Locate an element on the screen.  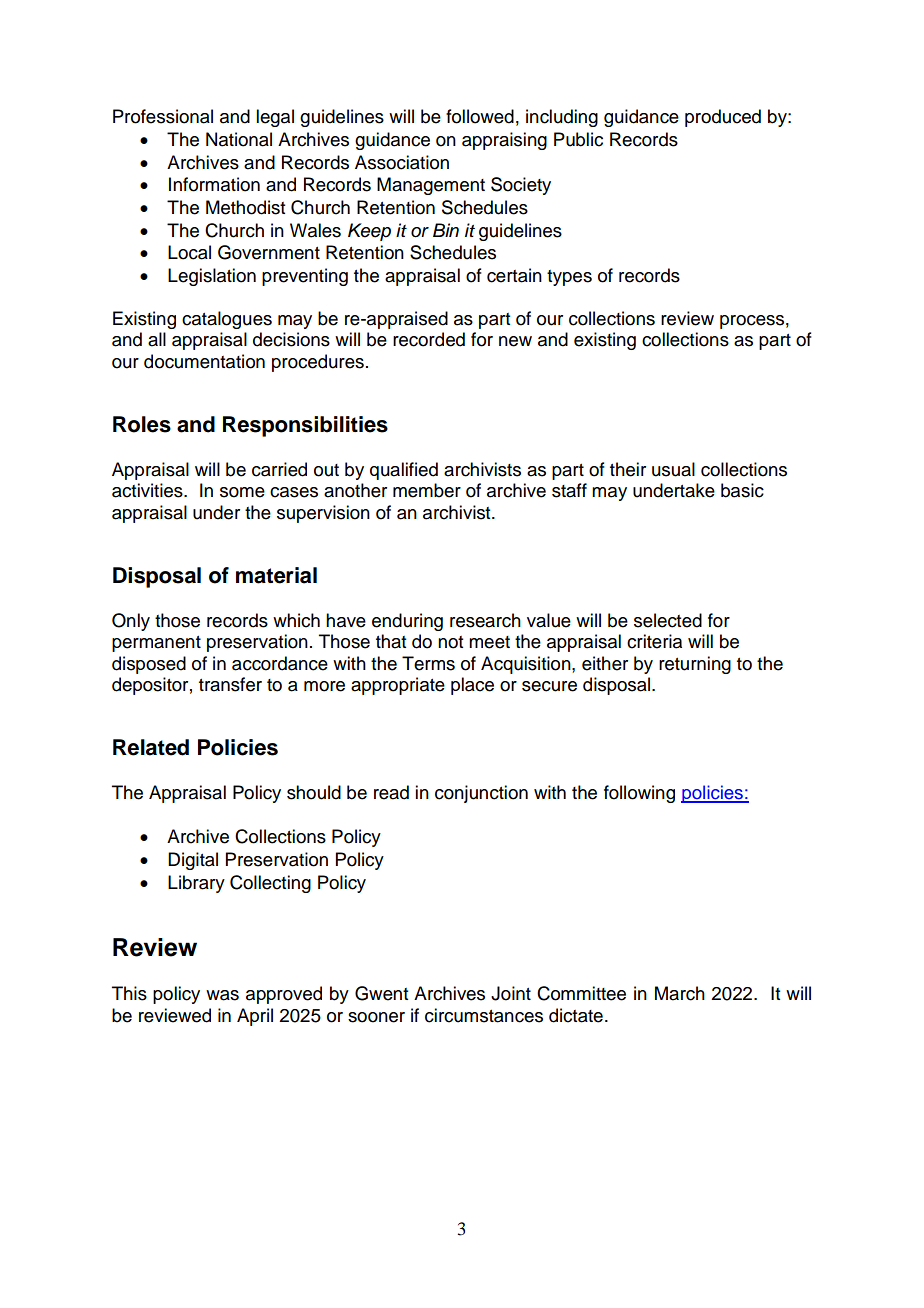
produced is located at coordinates (723, 118).
